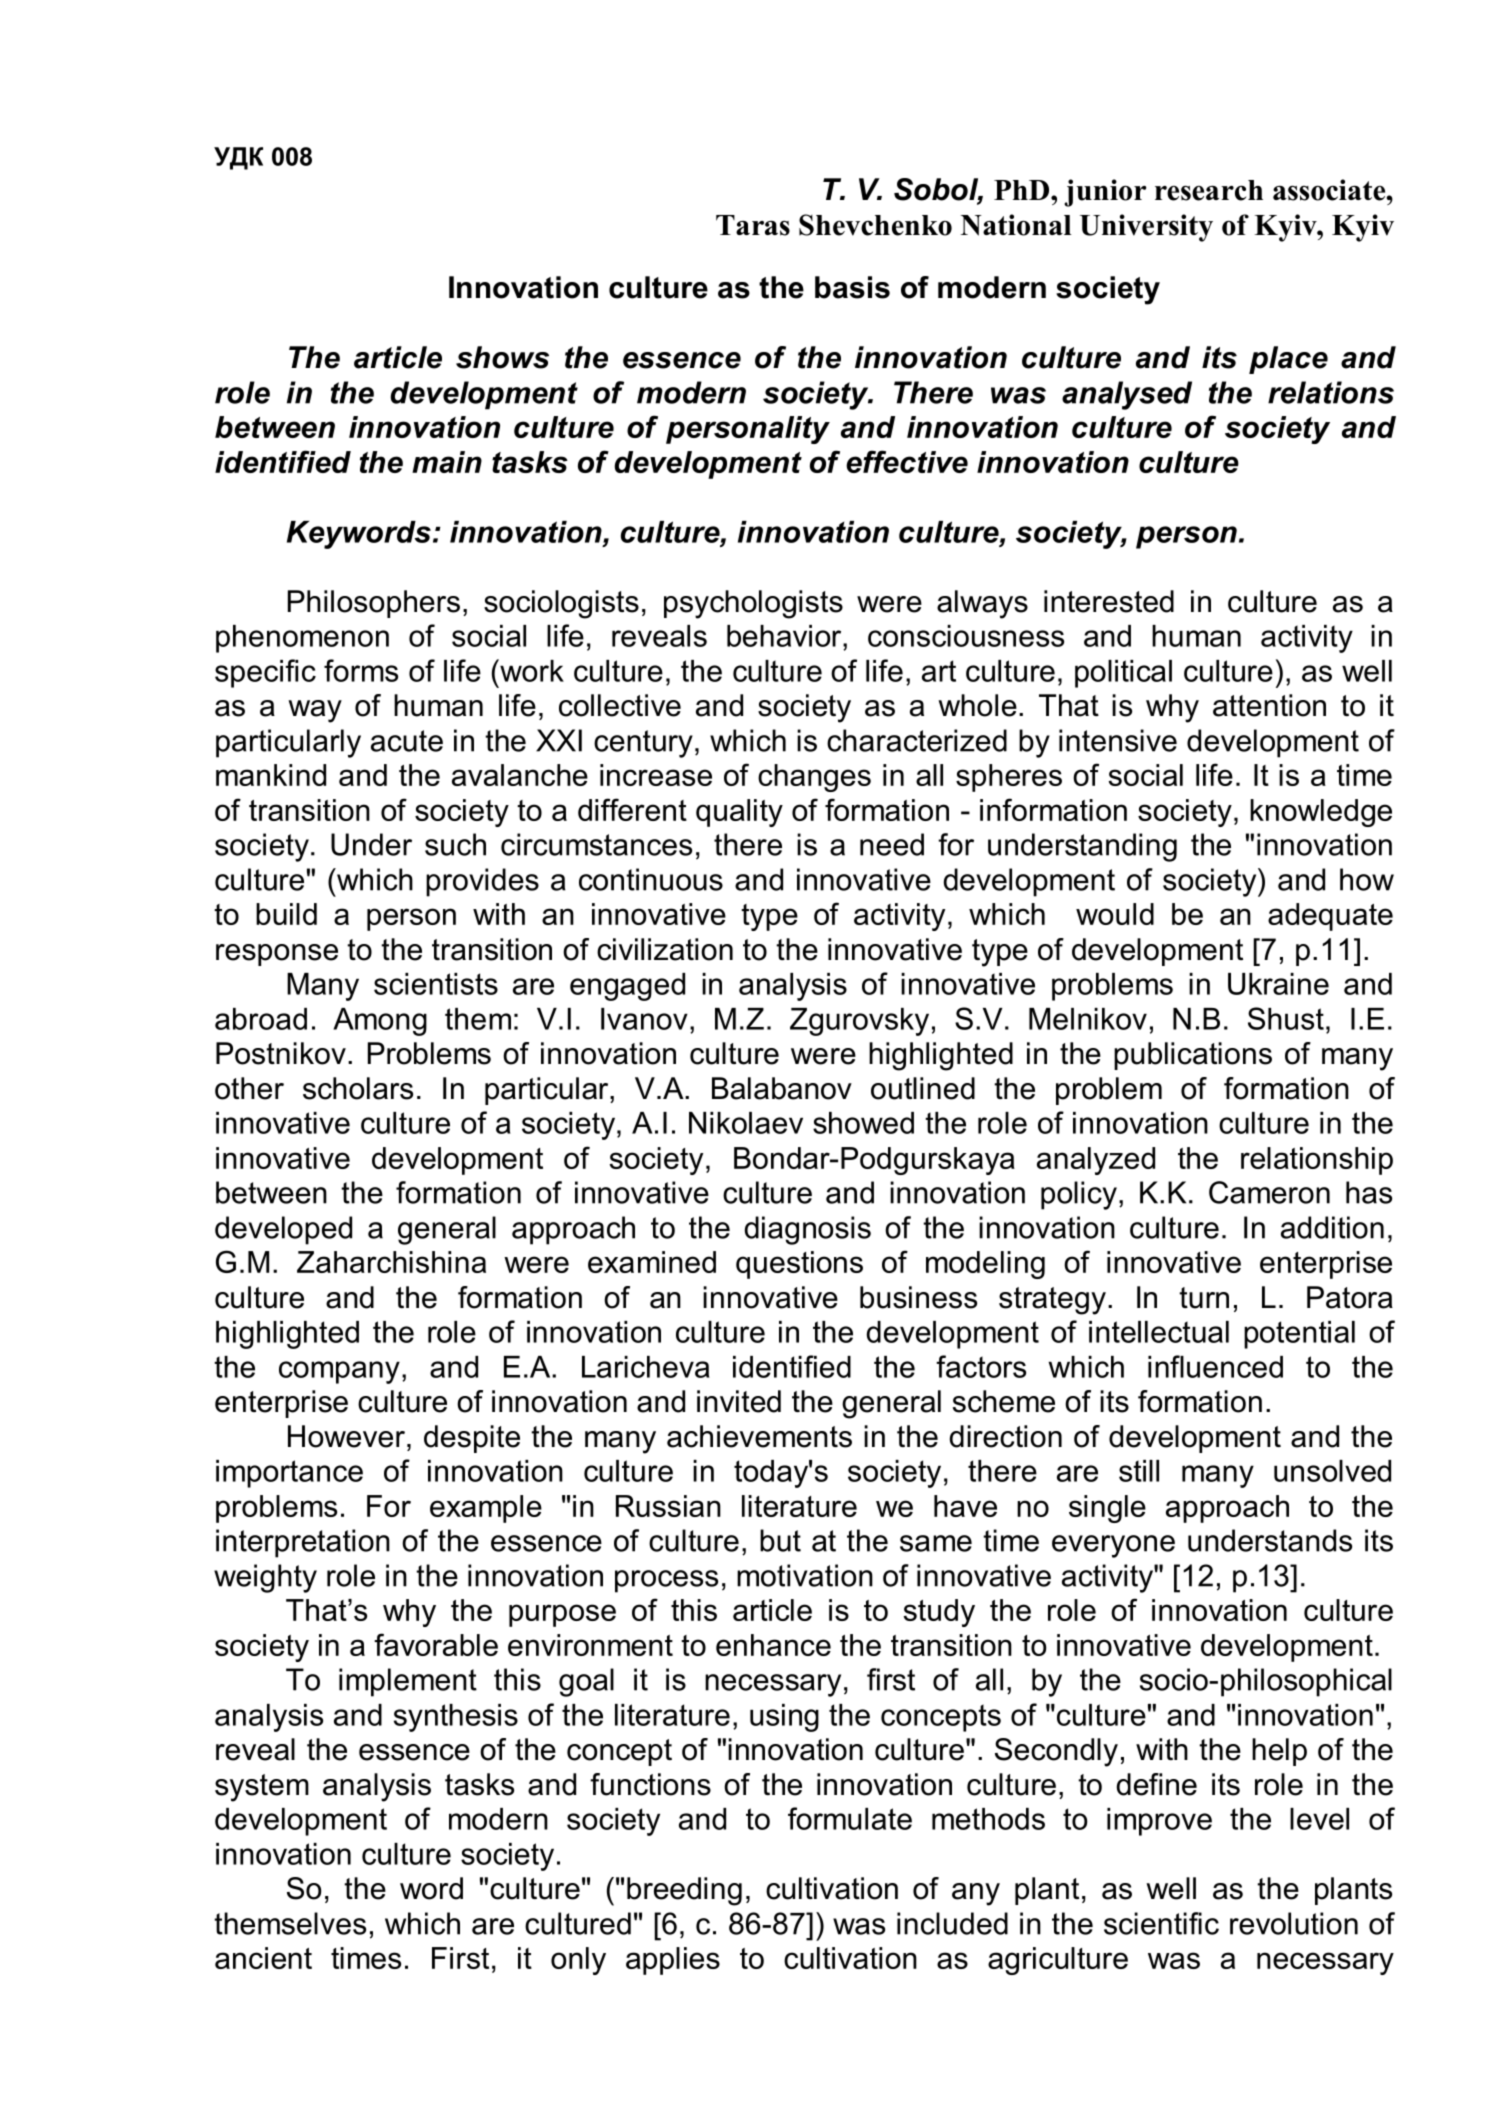 The image size is (1500, 2123). What do you see at coordinates (263, 1958) in the image?
I see `ancient` at bounding box center [263, 1958].
